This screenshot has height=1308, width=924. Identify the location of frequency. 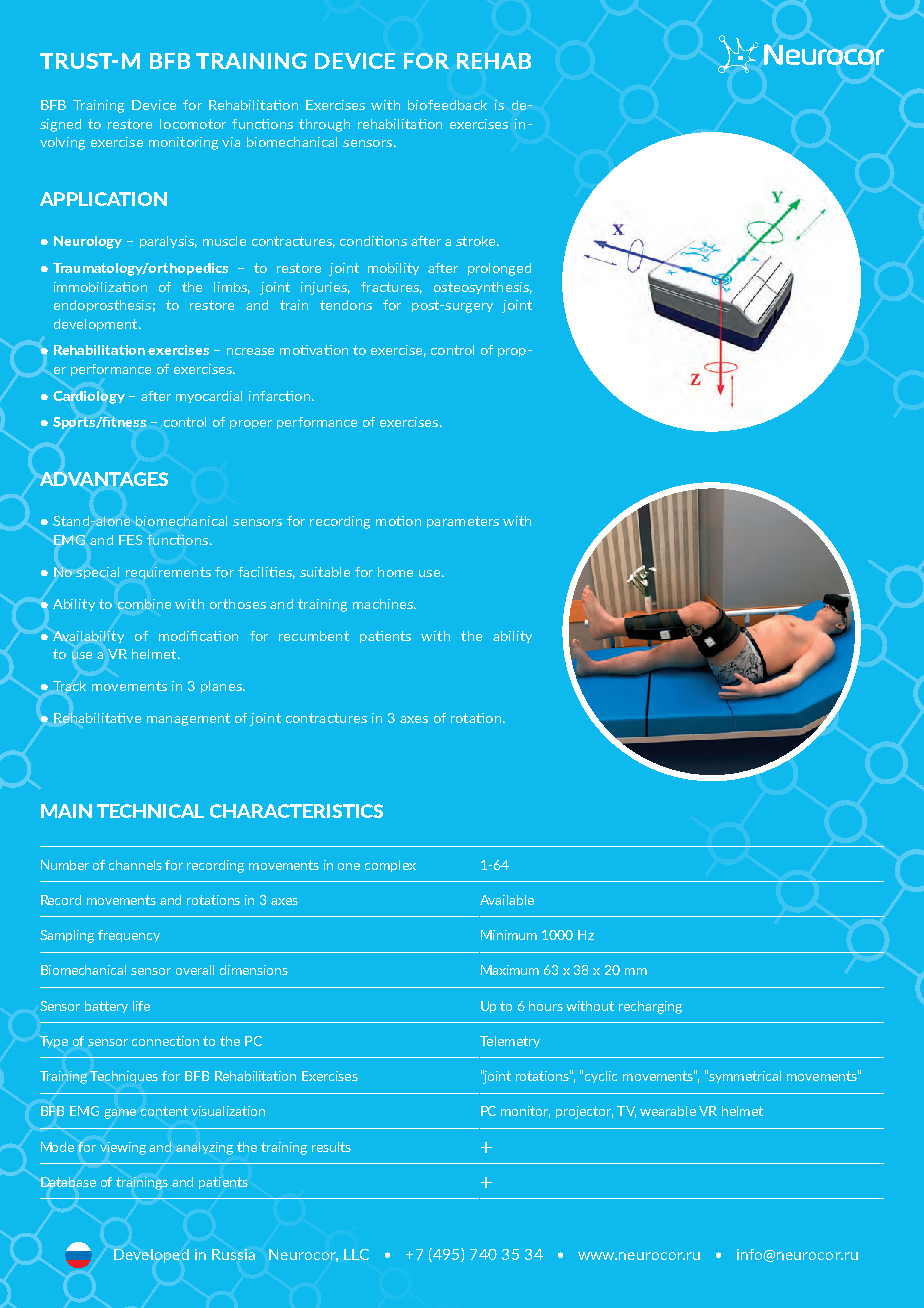
(129, 936).
